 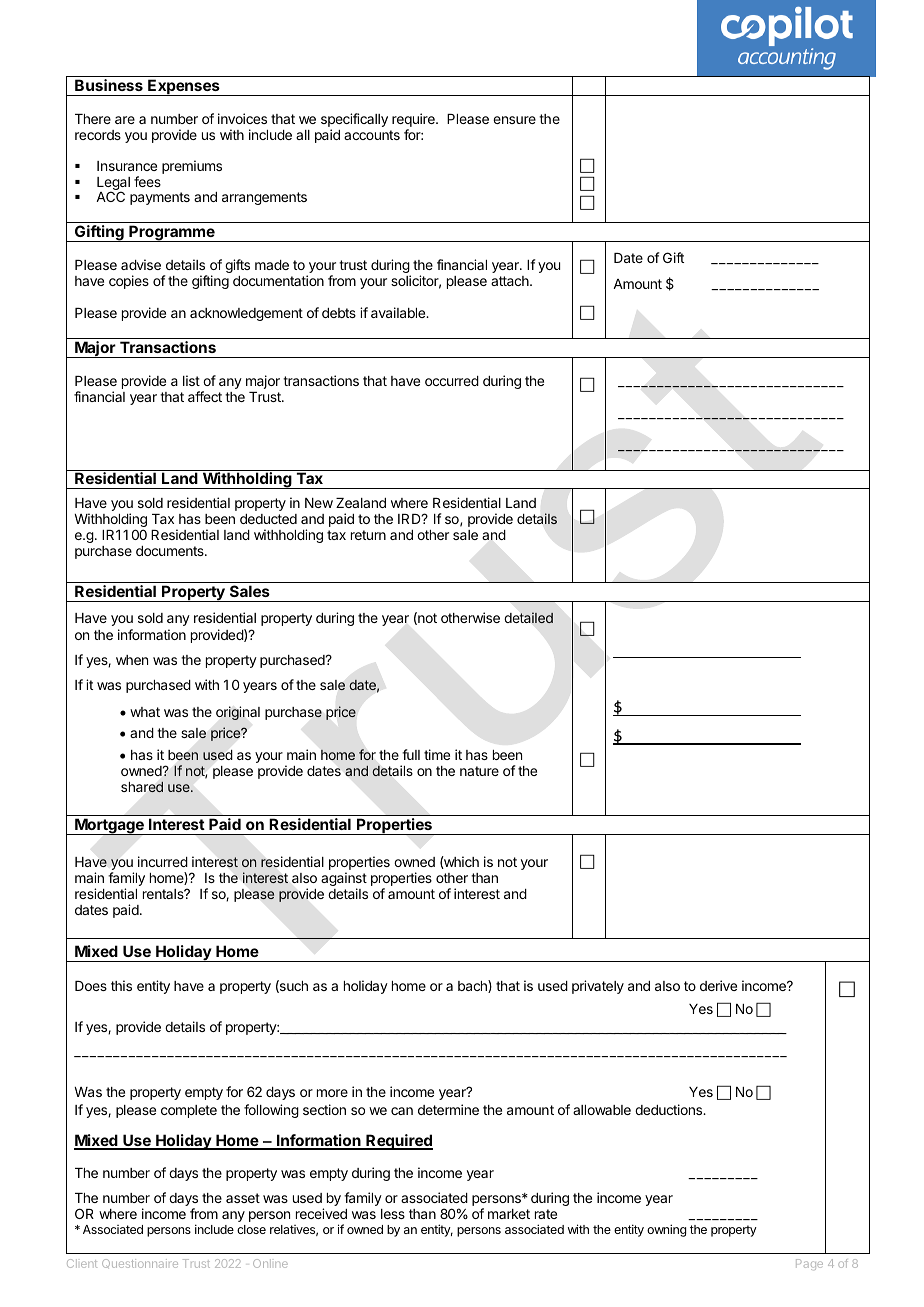 What do you see at coordinates (344, 880) in the screenshot?
I see `against` at bounding box center [344, 880].
